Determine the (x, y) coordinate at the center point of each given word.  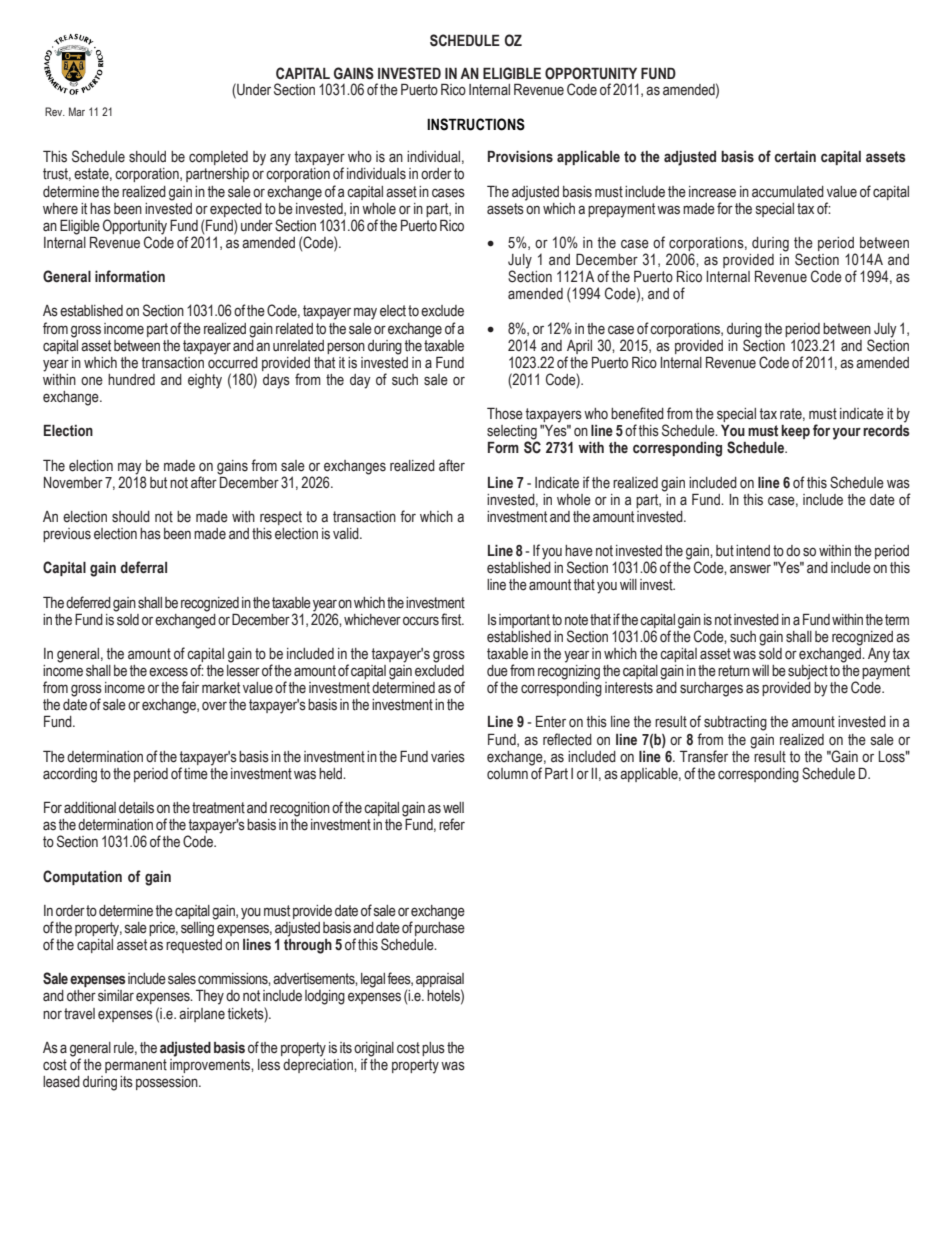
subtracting (735, 723)
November (73, 483)
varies (448, 757)
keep (795, 432)
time (196, 774)
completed (218, 158)
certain (795, 157)
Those (505, 413)
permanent (136, 1066)
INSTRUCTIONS (476, 124)
